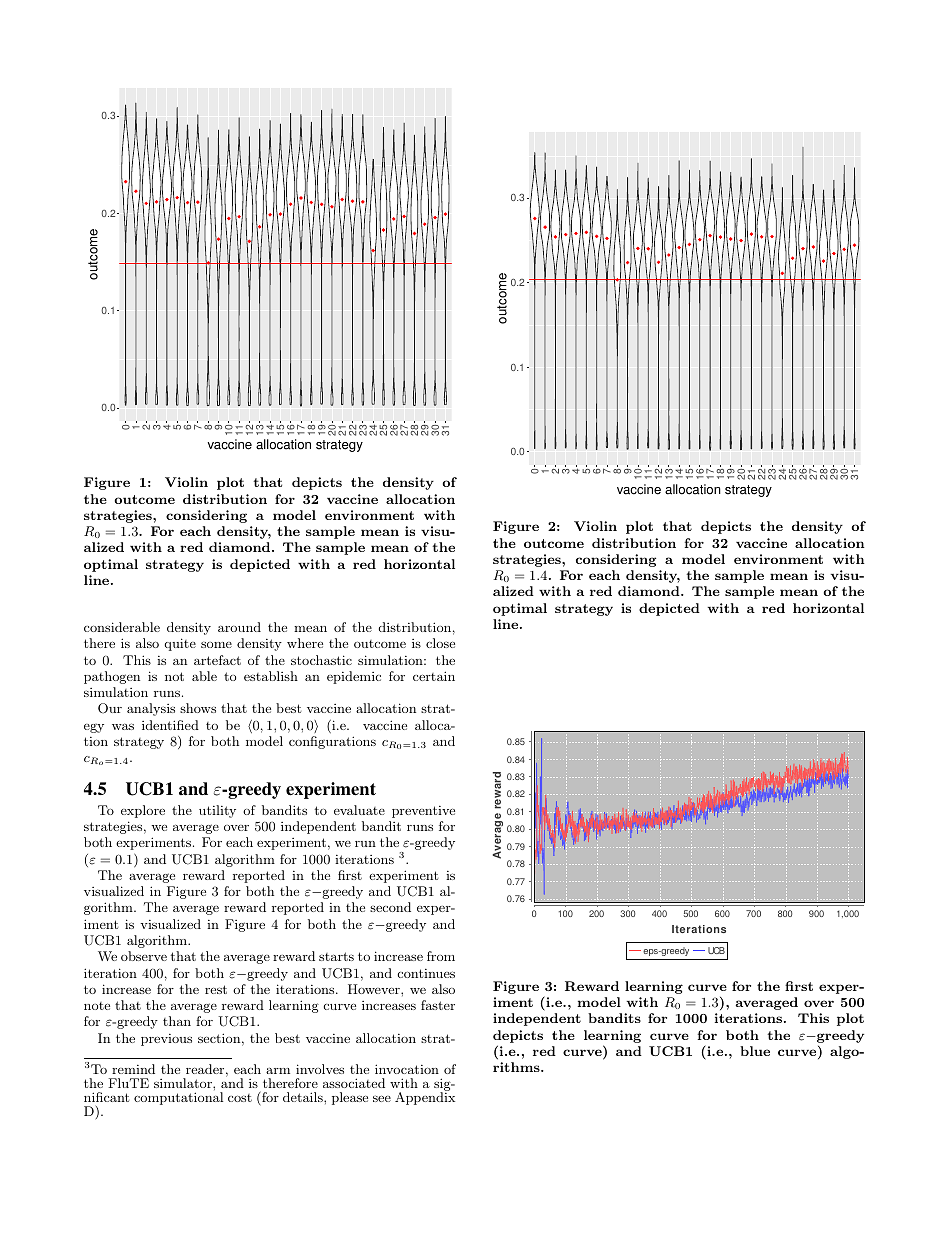 This screenshot has height=1233, width=952. What do you see at coordinates (755, 1051) in the screenshot?
I see `blue` at bounding box center [755, 1051].
